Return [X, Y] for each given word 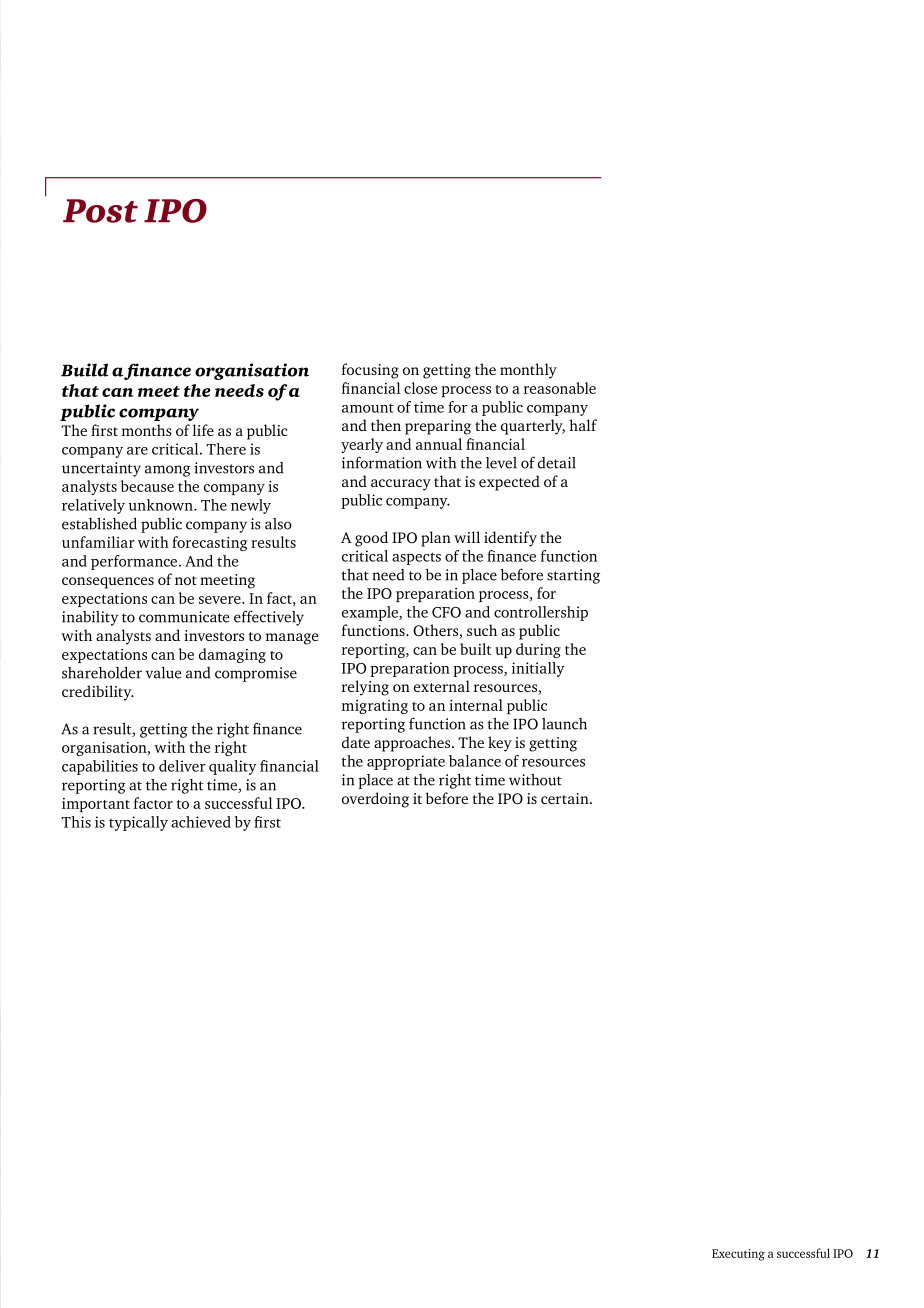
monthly [528, 371]
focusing [370, 371]
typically [138, 823]
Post [100, 211]
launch [564, 724]
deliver [182, 766]
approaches [413, 744]
